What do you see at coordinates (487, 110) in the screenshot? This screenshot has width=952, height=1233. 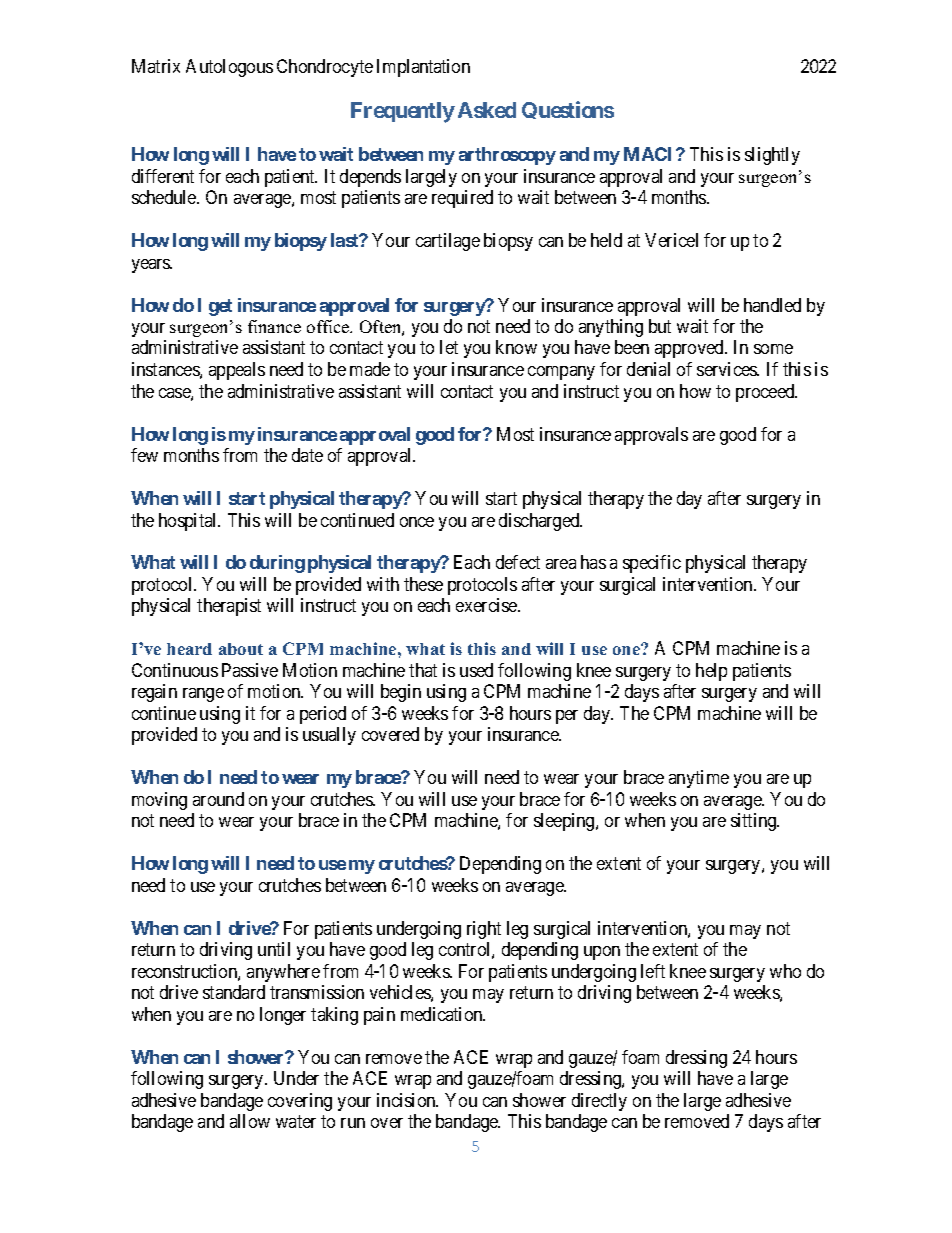 I see `Asked` at bounding box center [487, 110].
